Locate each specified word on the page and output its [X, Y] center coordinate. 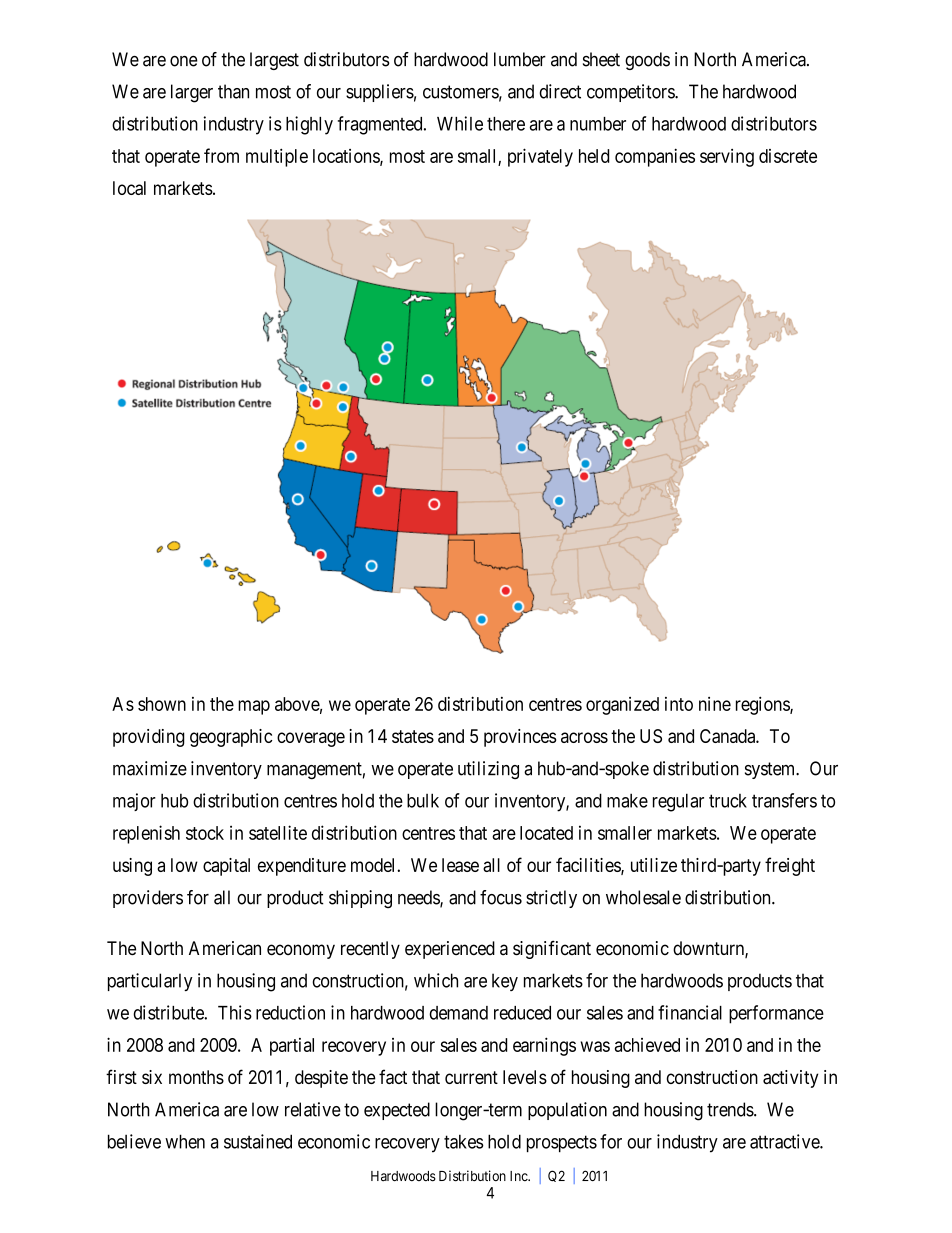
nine [715, 704]
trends [731, 1109]
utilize [654, 865]
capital [226, 867]
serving [727, 158]
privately [540, 157]
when [185, 1141]
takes [464, 1141]
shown [162, 704]
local [129, 188]
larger [192, 93]
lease [460, 865]
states [413, 736]
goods [647, 61]
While [460, 123]
